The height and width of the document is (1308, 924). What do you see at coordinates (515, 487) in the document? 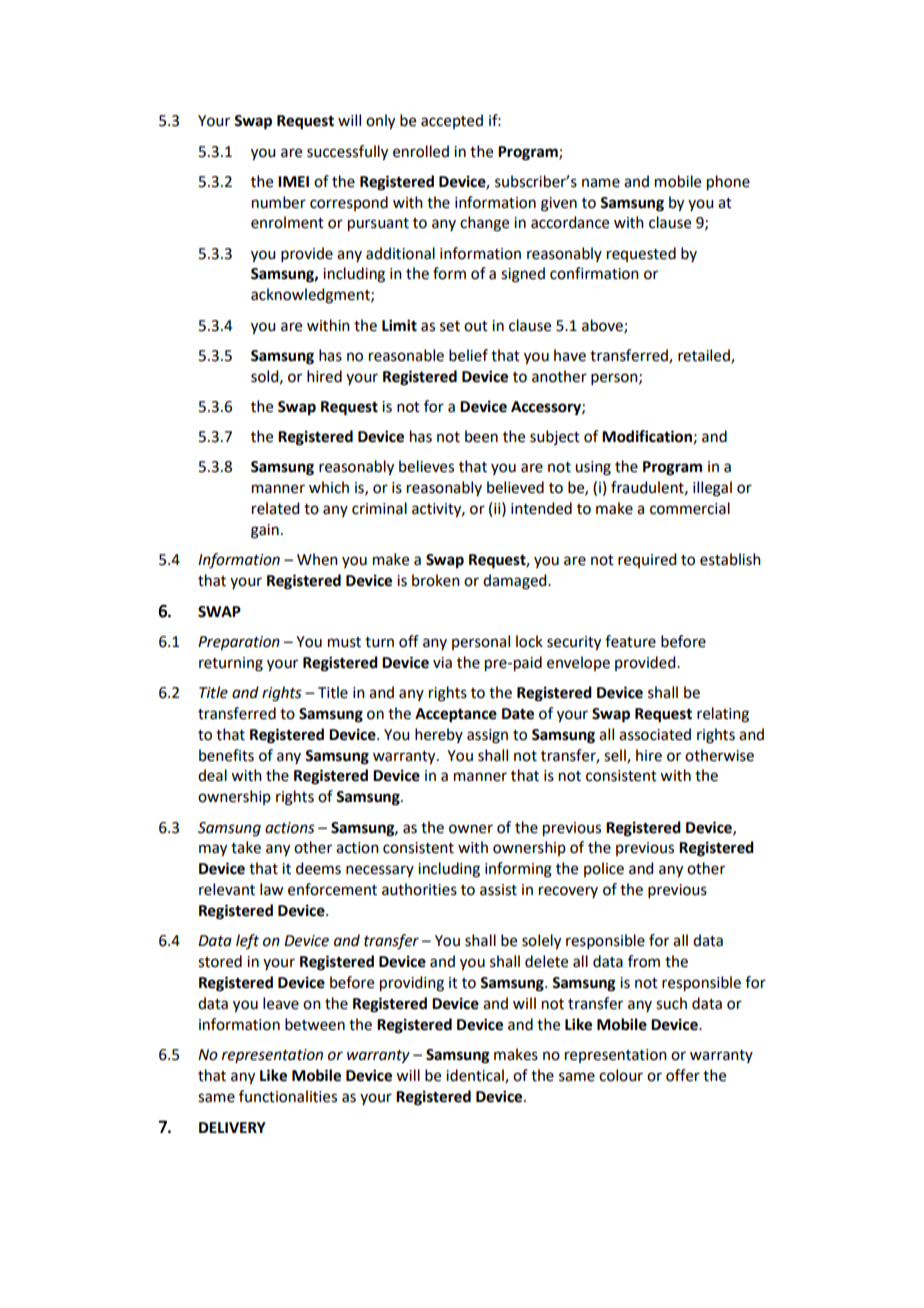
I see `believed` at bounding box center [515, 487].
